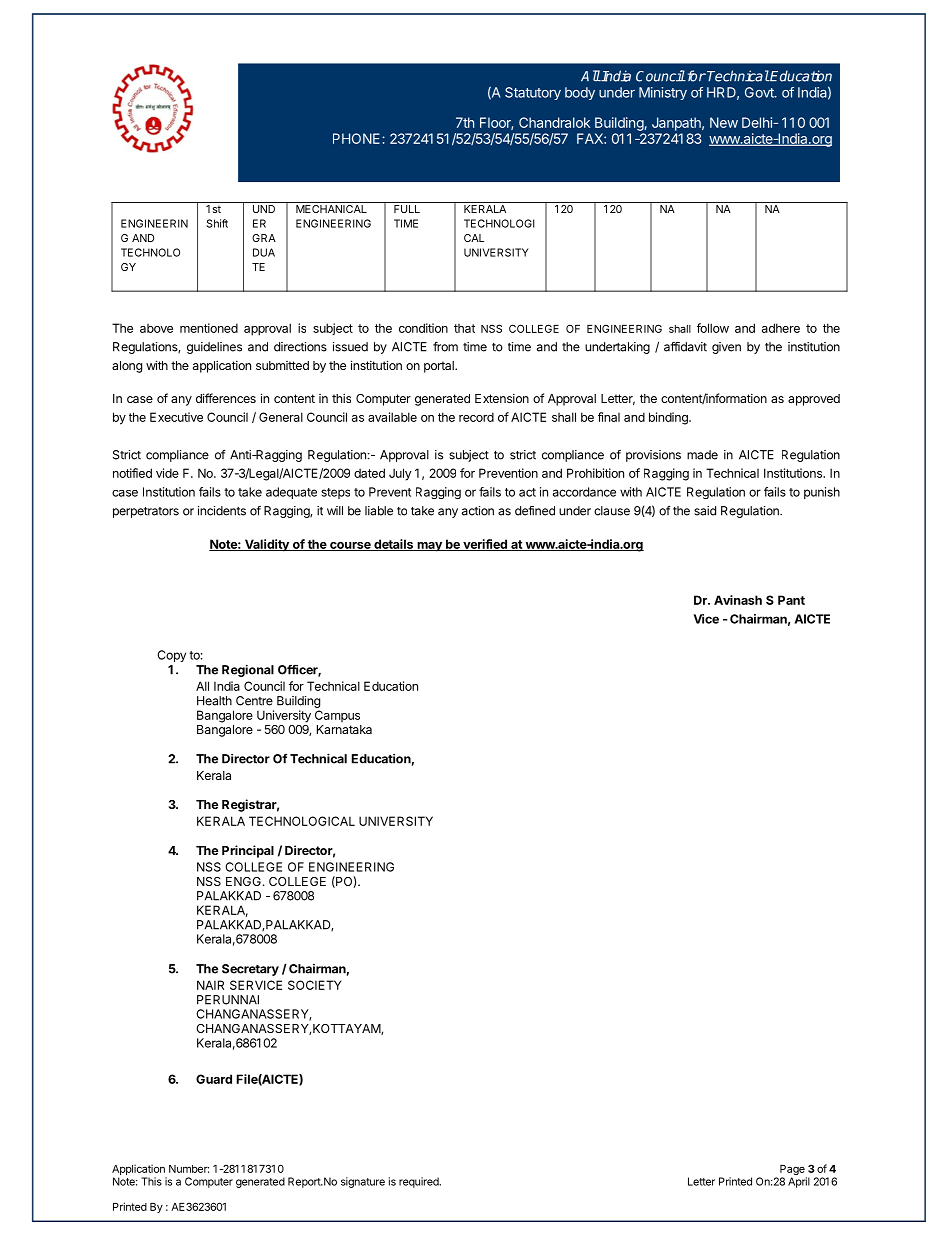 This page has width=952, height=1233. I want to click on Karnataka, so click(344, 729).
